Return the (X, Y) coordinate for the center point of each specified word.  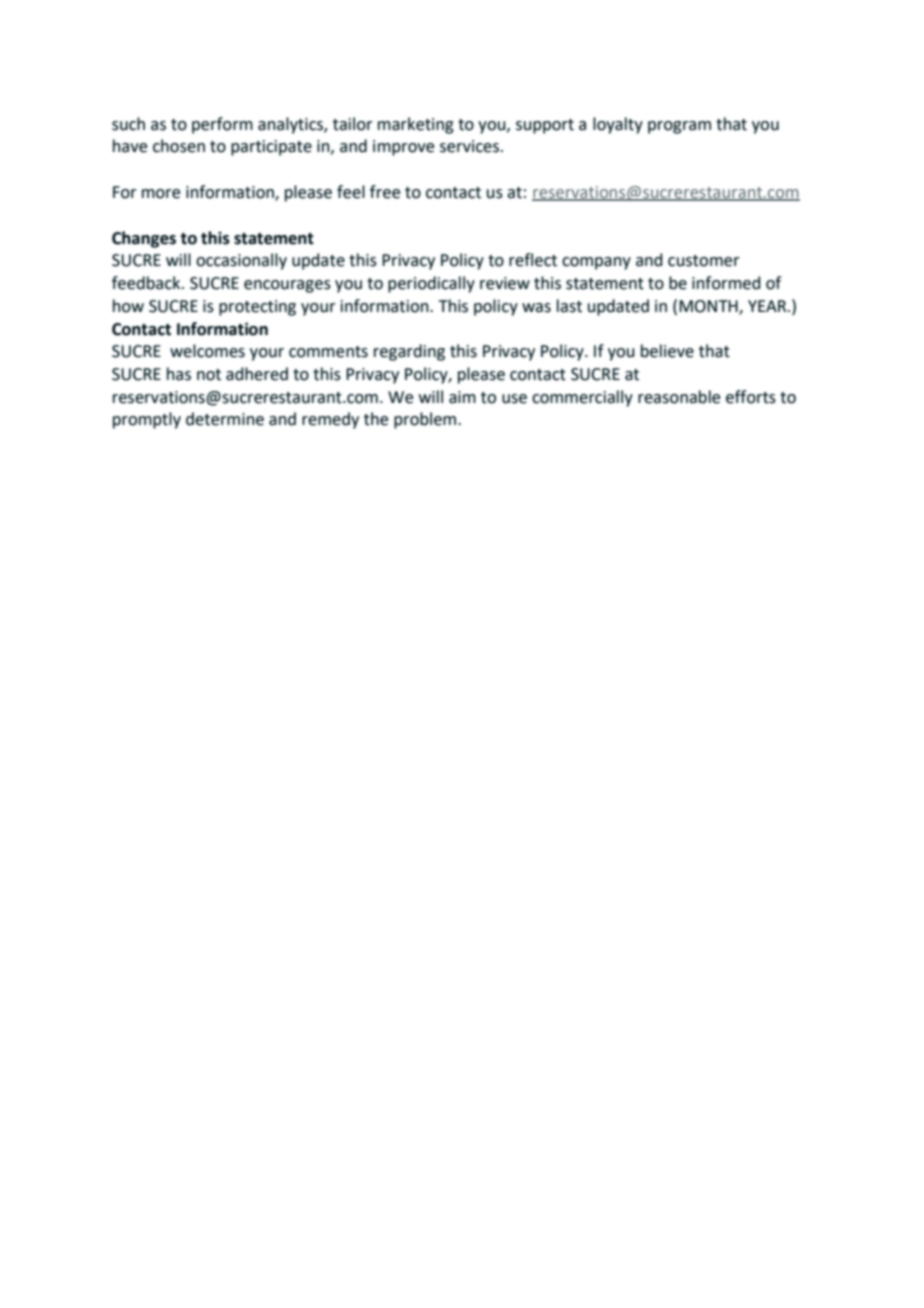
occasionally (241, 261)
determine (225, 419)
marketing (416, 125)
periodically (431, 284)
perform (222, 125)
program (679, 127)
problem (426, 420)
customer (704, 261)
